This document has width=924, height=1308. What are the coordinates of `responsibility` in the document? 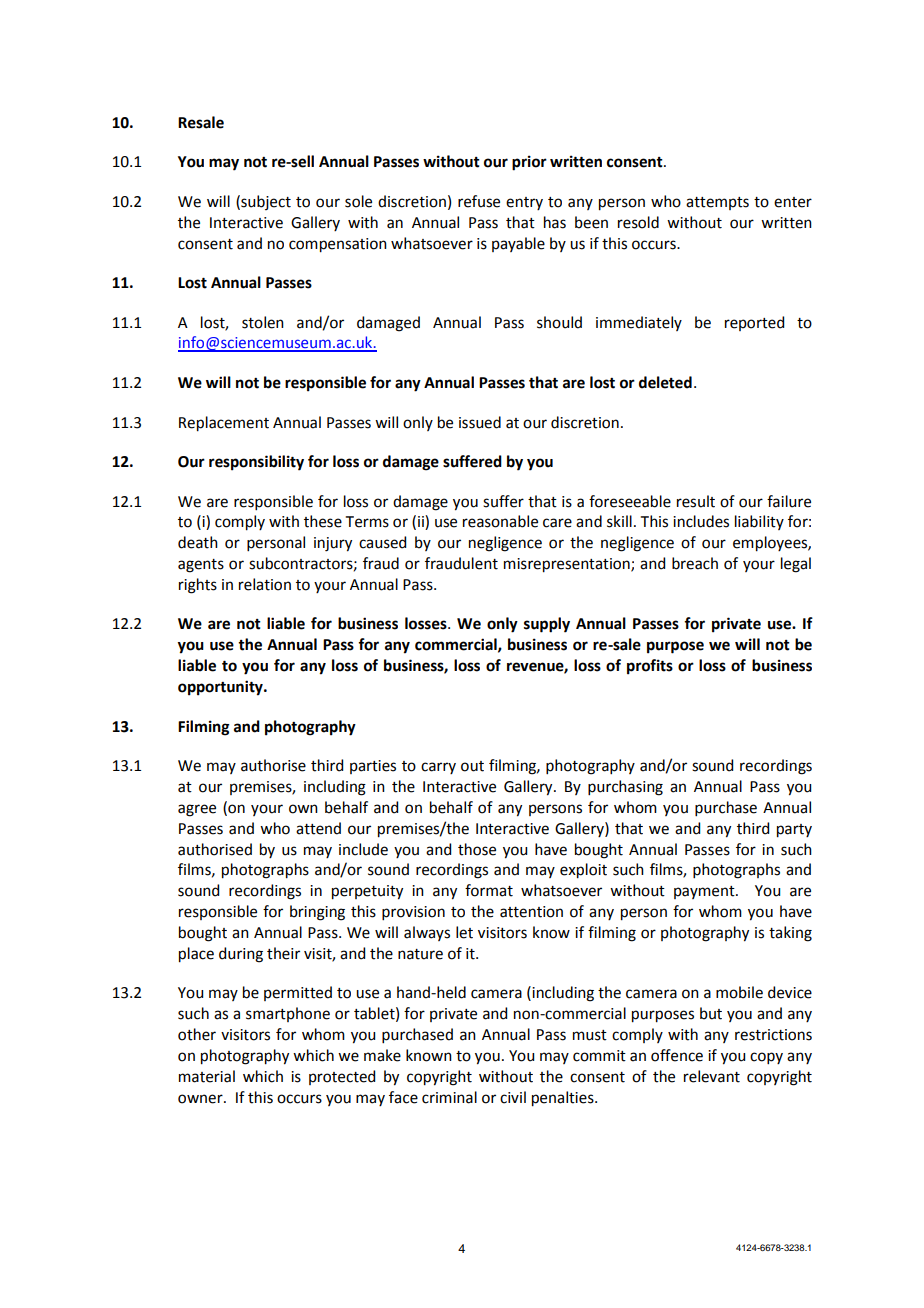 It's located at (256, 463).
